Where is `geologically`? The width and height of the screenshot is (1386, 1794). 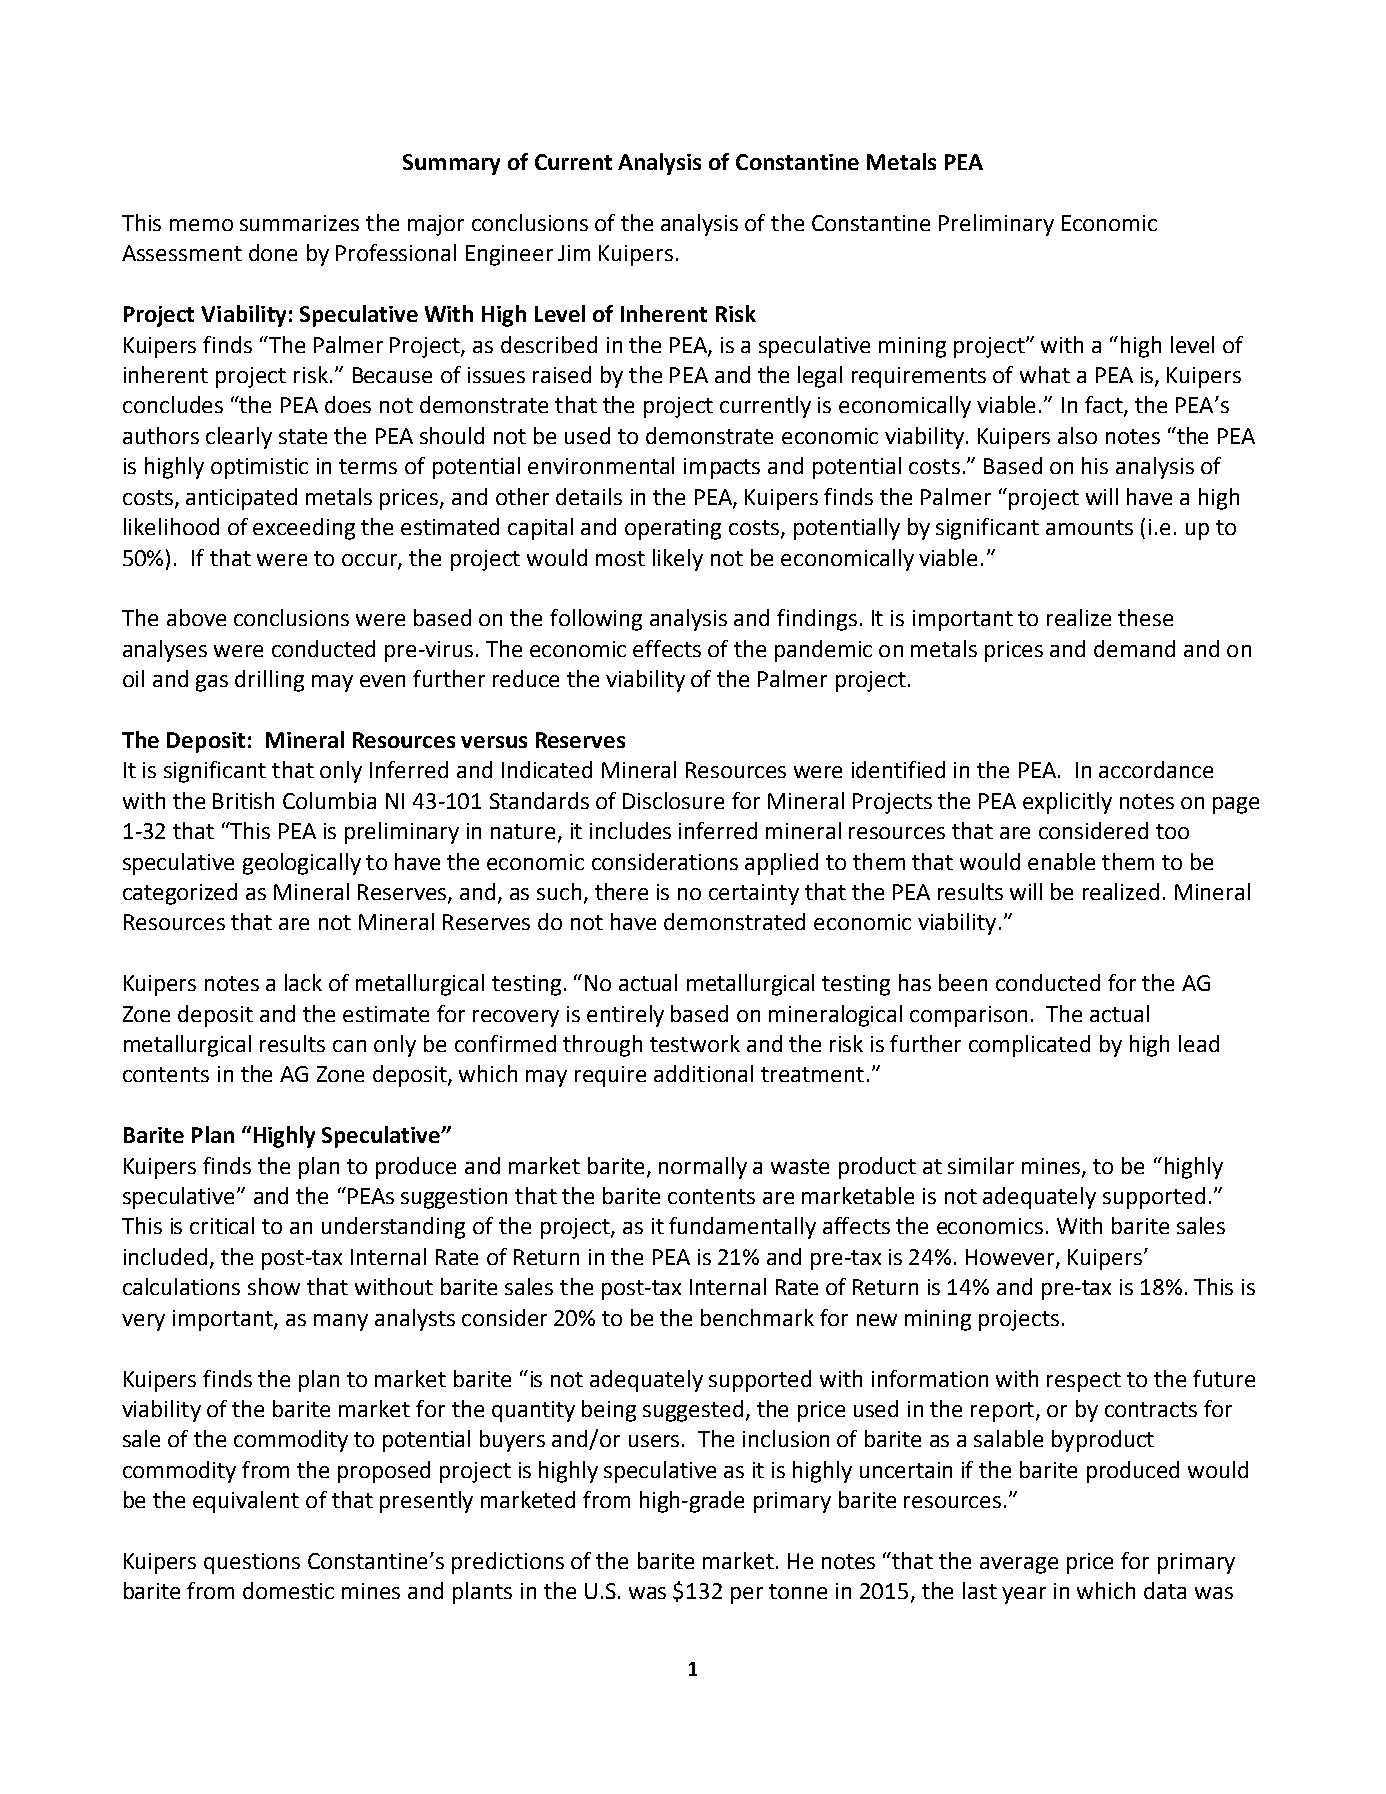
geologically is located at coordinates (302, 864).
